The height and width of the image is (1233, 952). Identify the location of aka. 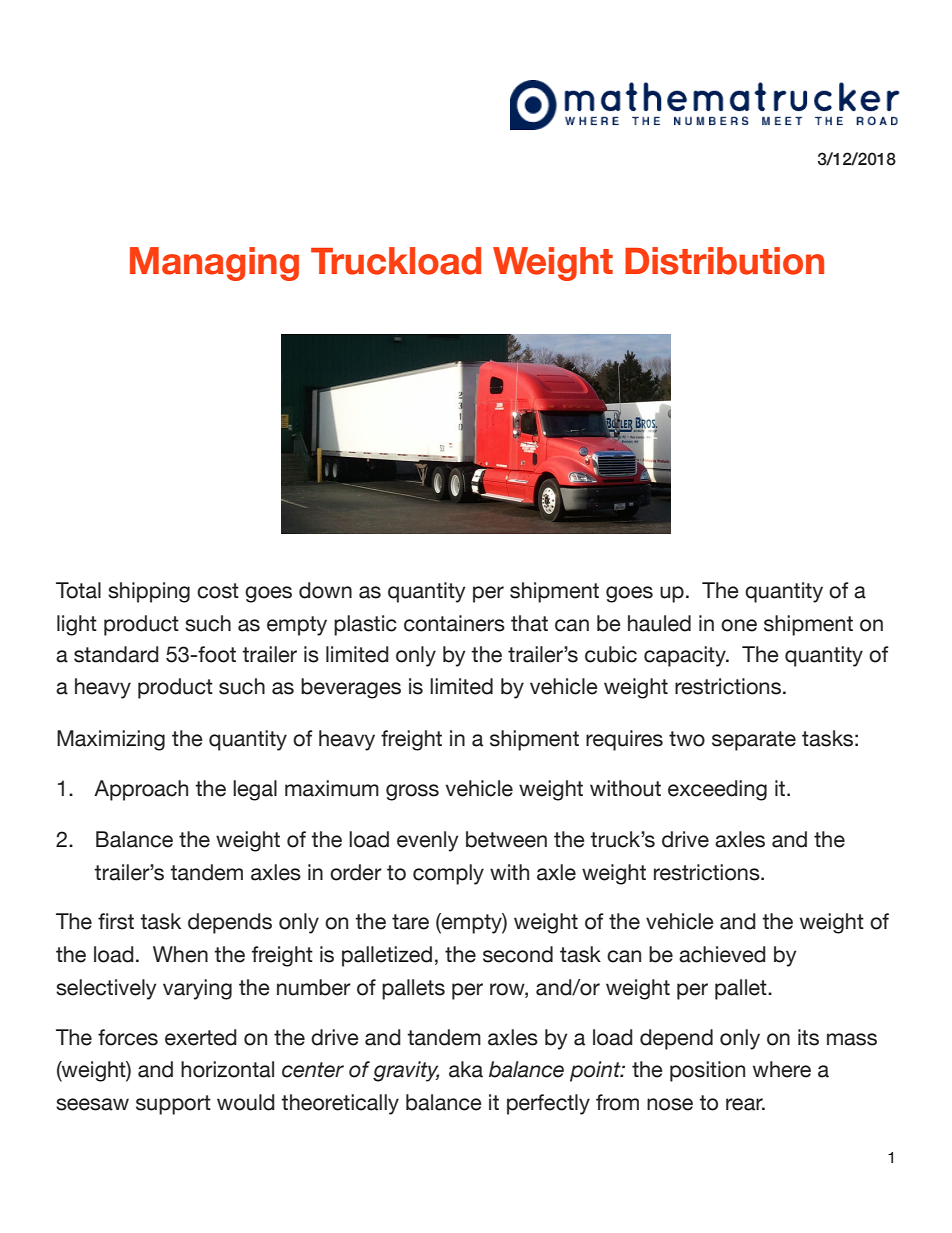
(466, 1069).
